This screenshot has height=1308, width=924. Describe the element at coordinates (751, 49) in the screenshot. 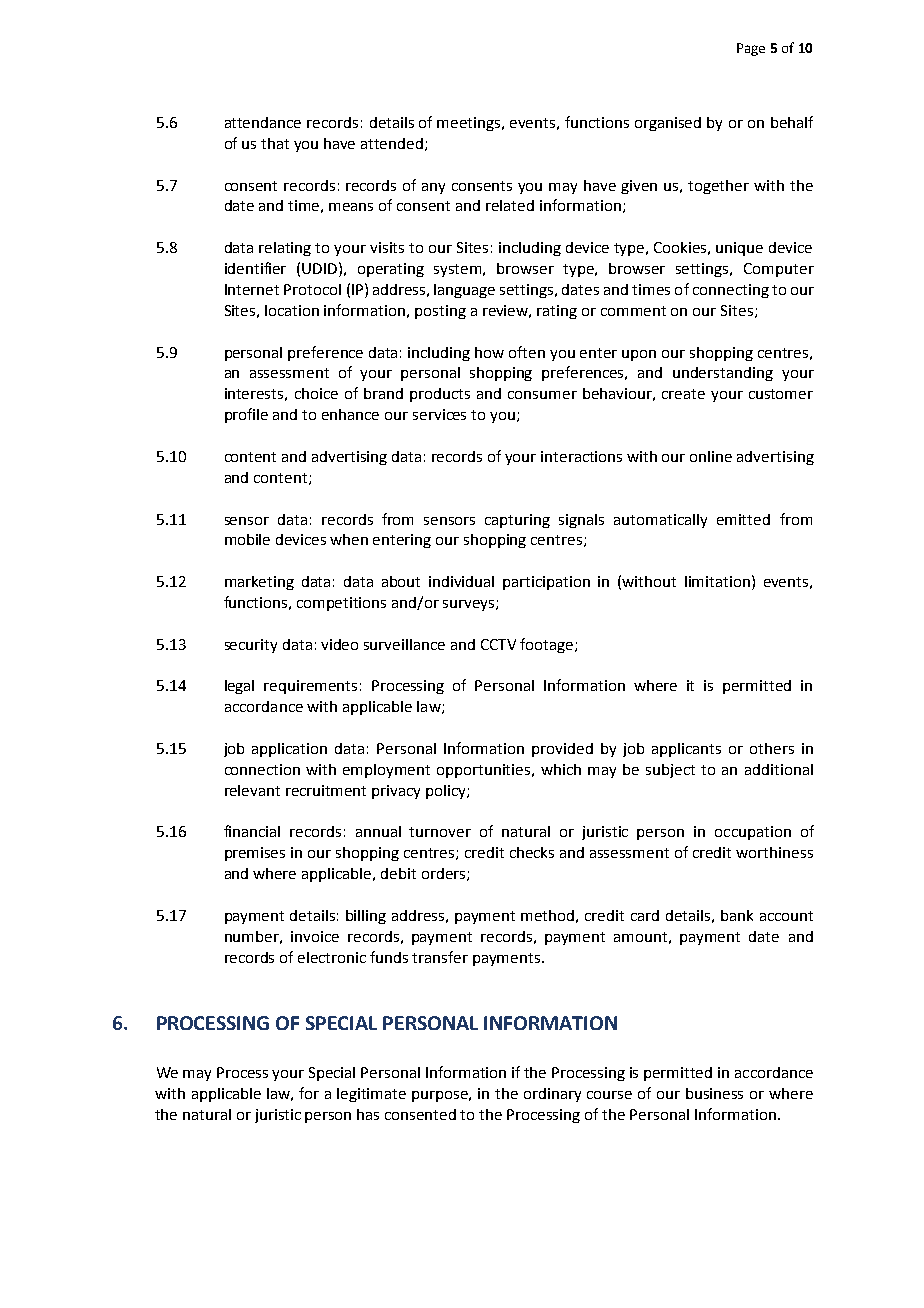

I see `Page` at that location.
